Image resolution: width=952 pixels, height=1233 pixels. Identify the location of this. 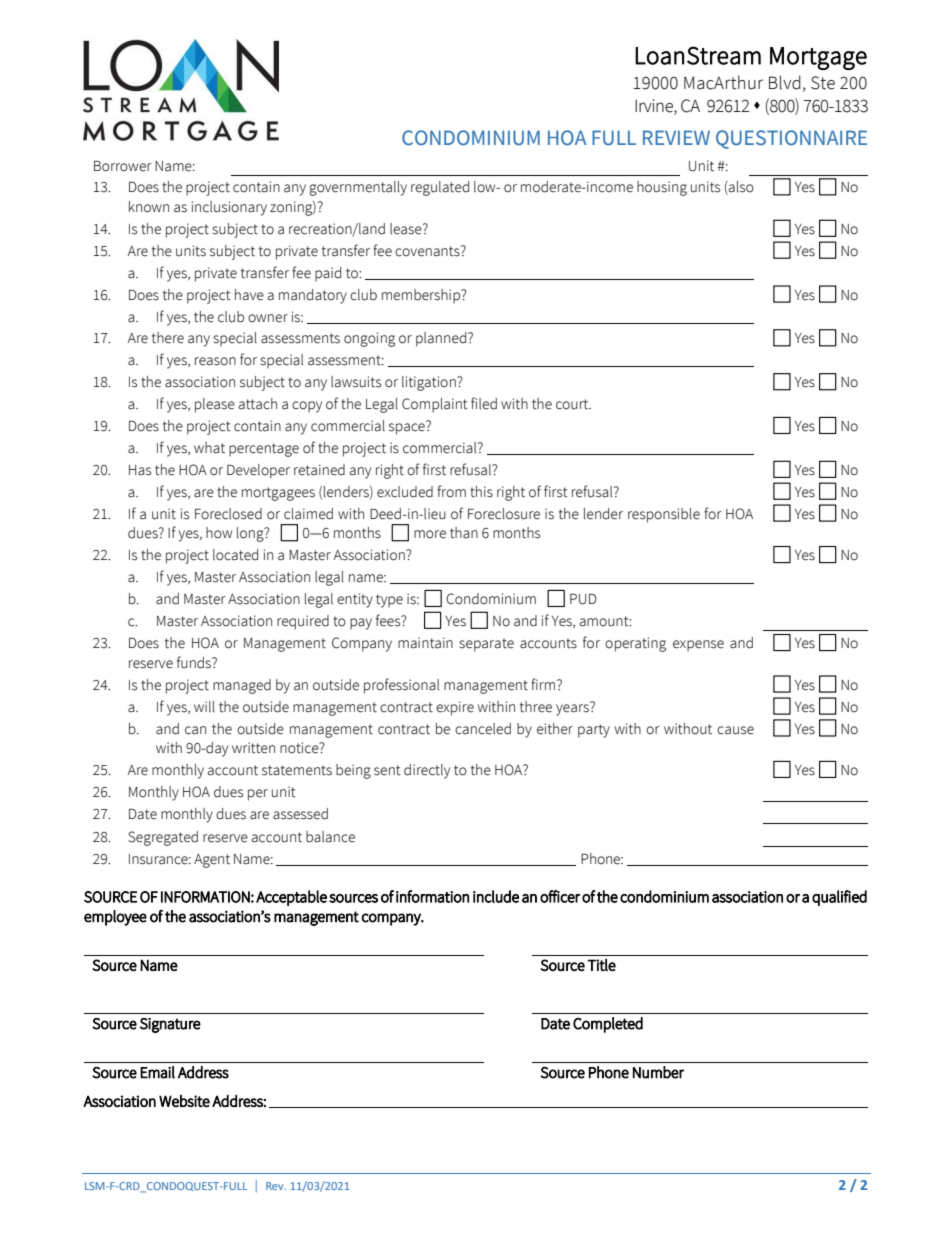
(481, 492).
